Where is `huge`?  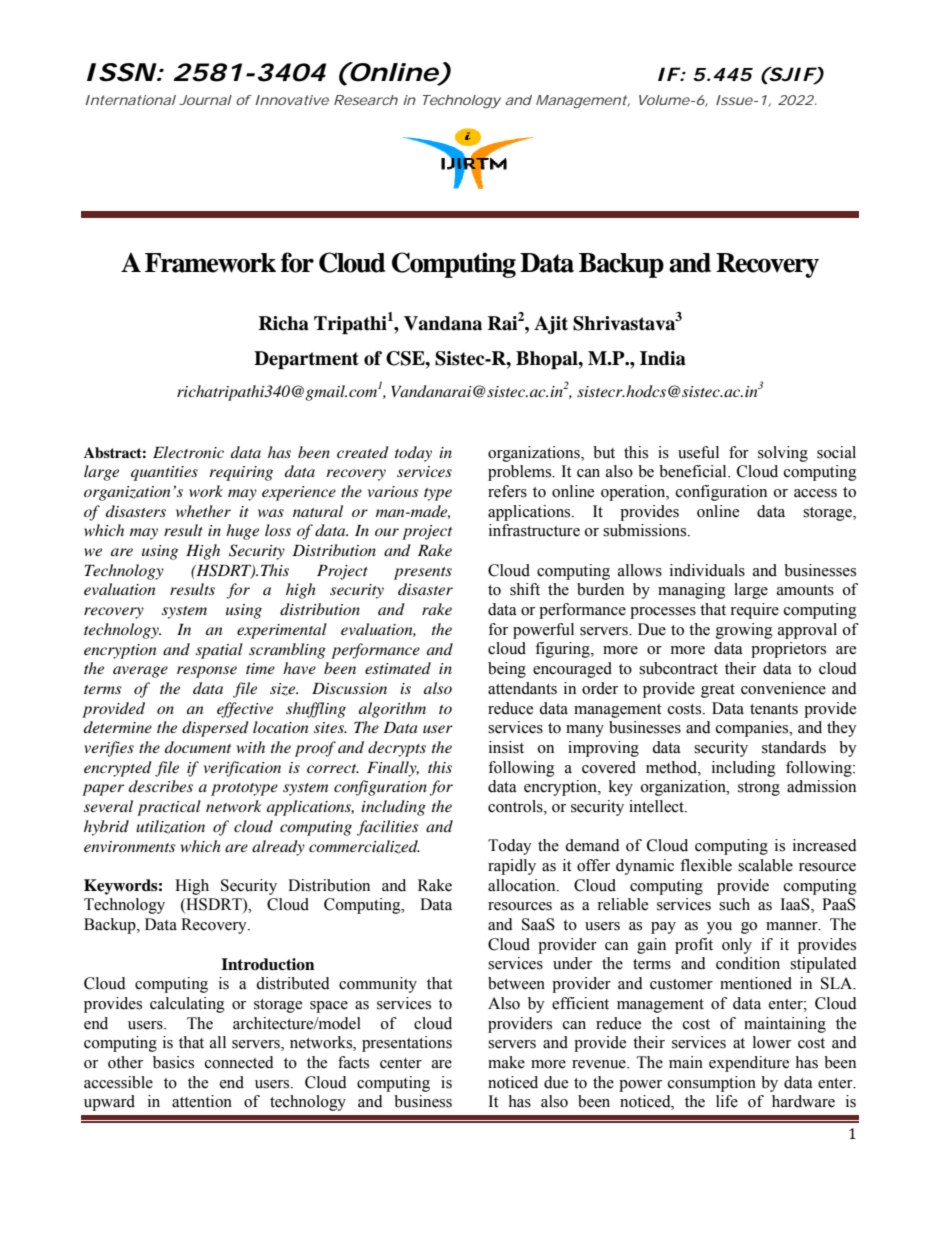
huge is located at coordinates (242, 532).
